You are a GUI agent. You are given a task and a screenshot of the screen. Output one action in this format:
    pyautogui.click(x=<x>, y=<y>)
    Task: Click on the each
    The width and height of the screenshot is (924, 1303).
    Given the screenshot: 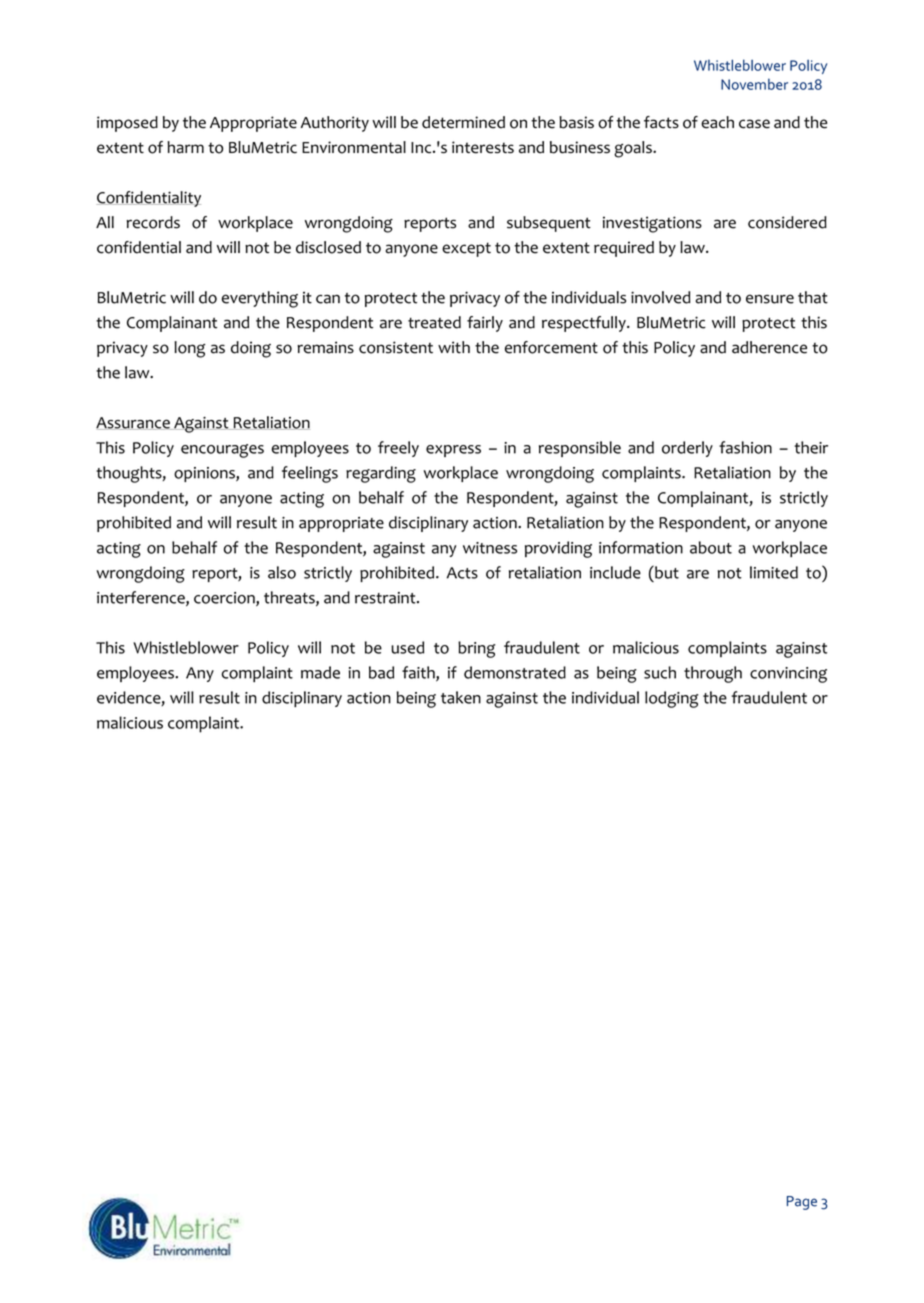 What is the action you would take?
    pyautogui.click(x=717, y=122)
